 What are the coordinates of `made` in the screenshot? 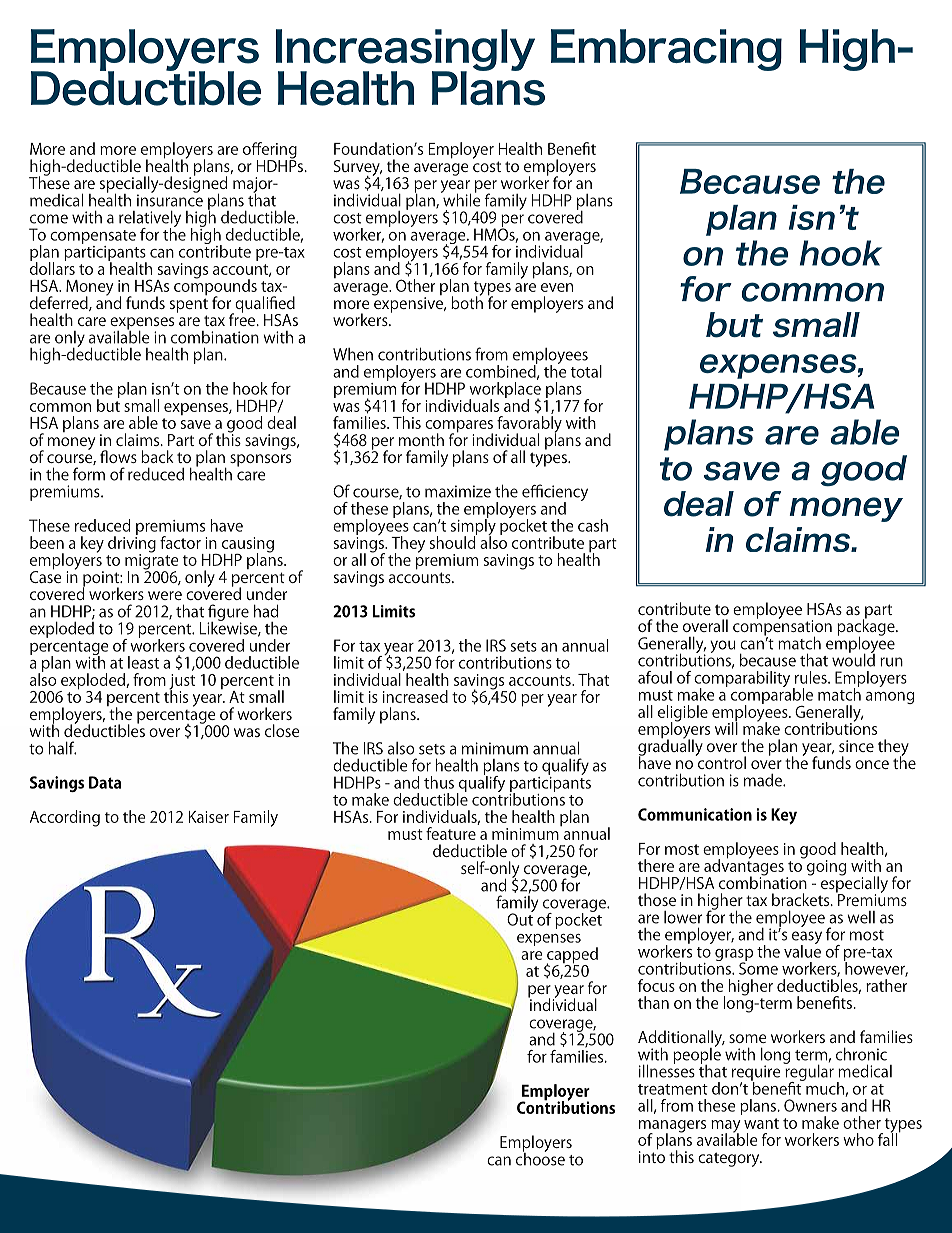 It's located at (764, 780).
